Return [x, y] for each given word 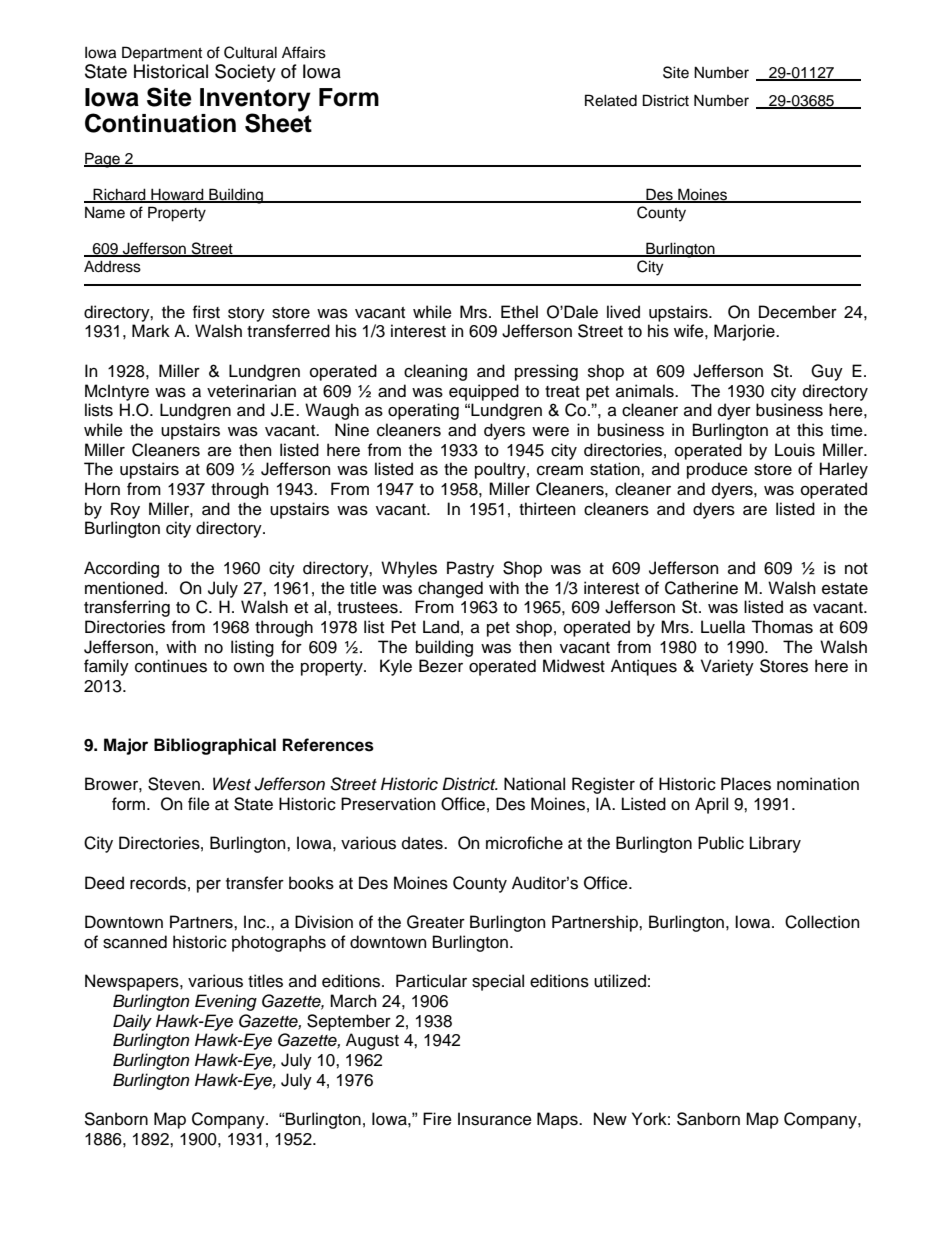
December [798, 312]
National [534, 784]
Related [611, 100]
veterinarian [251, 391]
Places [746, 784]
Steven [174, 784]
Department [162, 54]
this [810, 430]
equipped [484, 392]
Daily [132, 1022]
